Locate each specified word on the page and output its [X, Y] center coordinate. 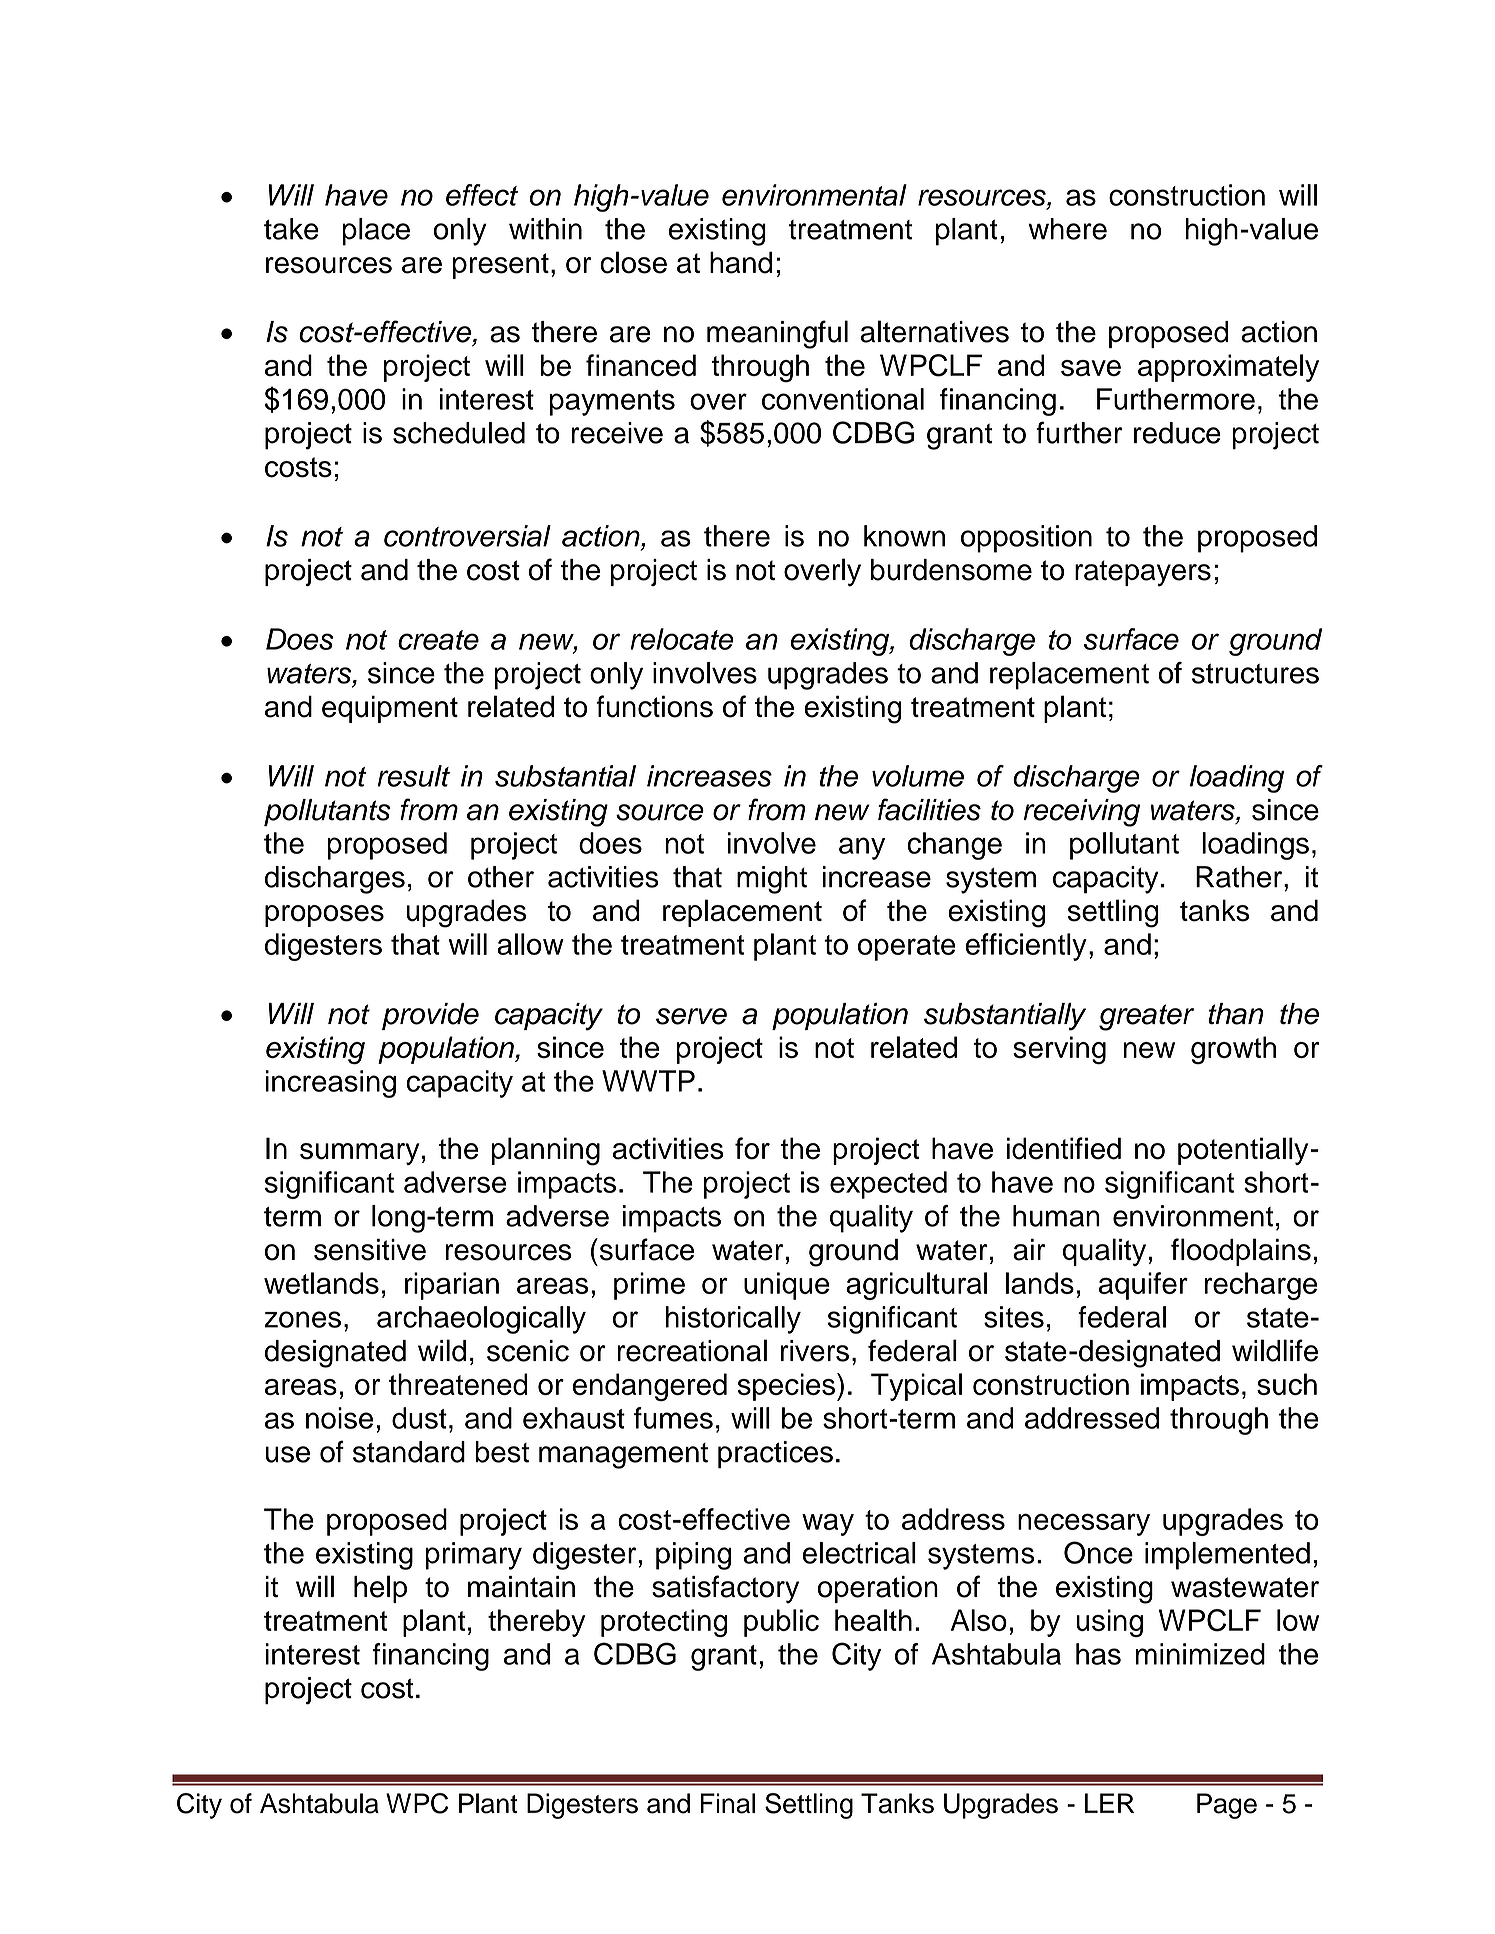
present [501, 266]
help [380, 1589]
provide [430, 1016]
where [1067, 229]
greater [1146, 1017]
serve [691, 1016]
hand [741, 262]
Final [728, 1803]
